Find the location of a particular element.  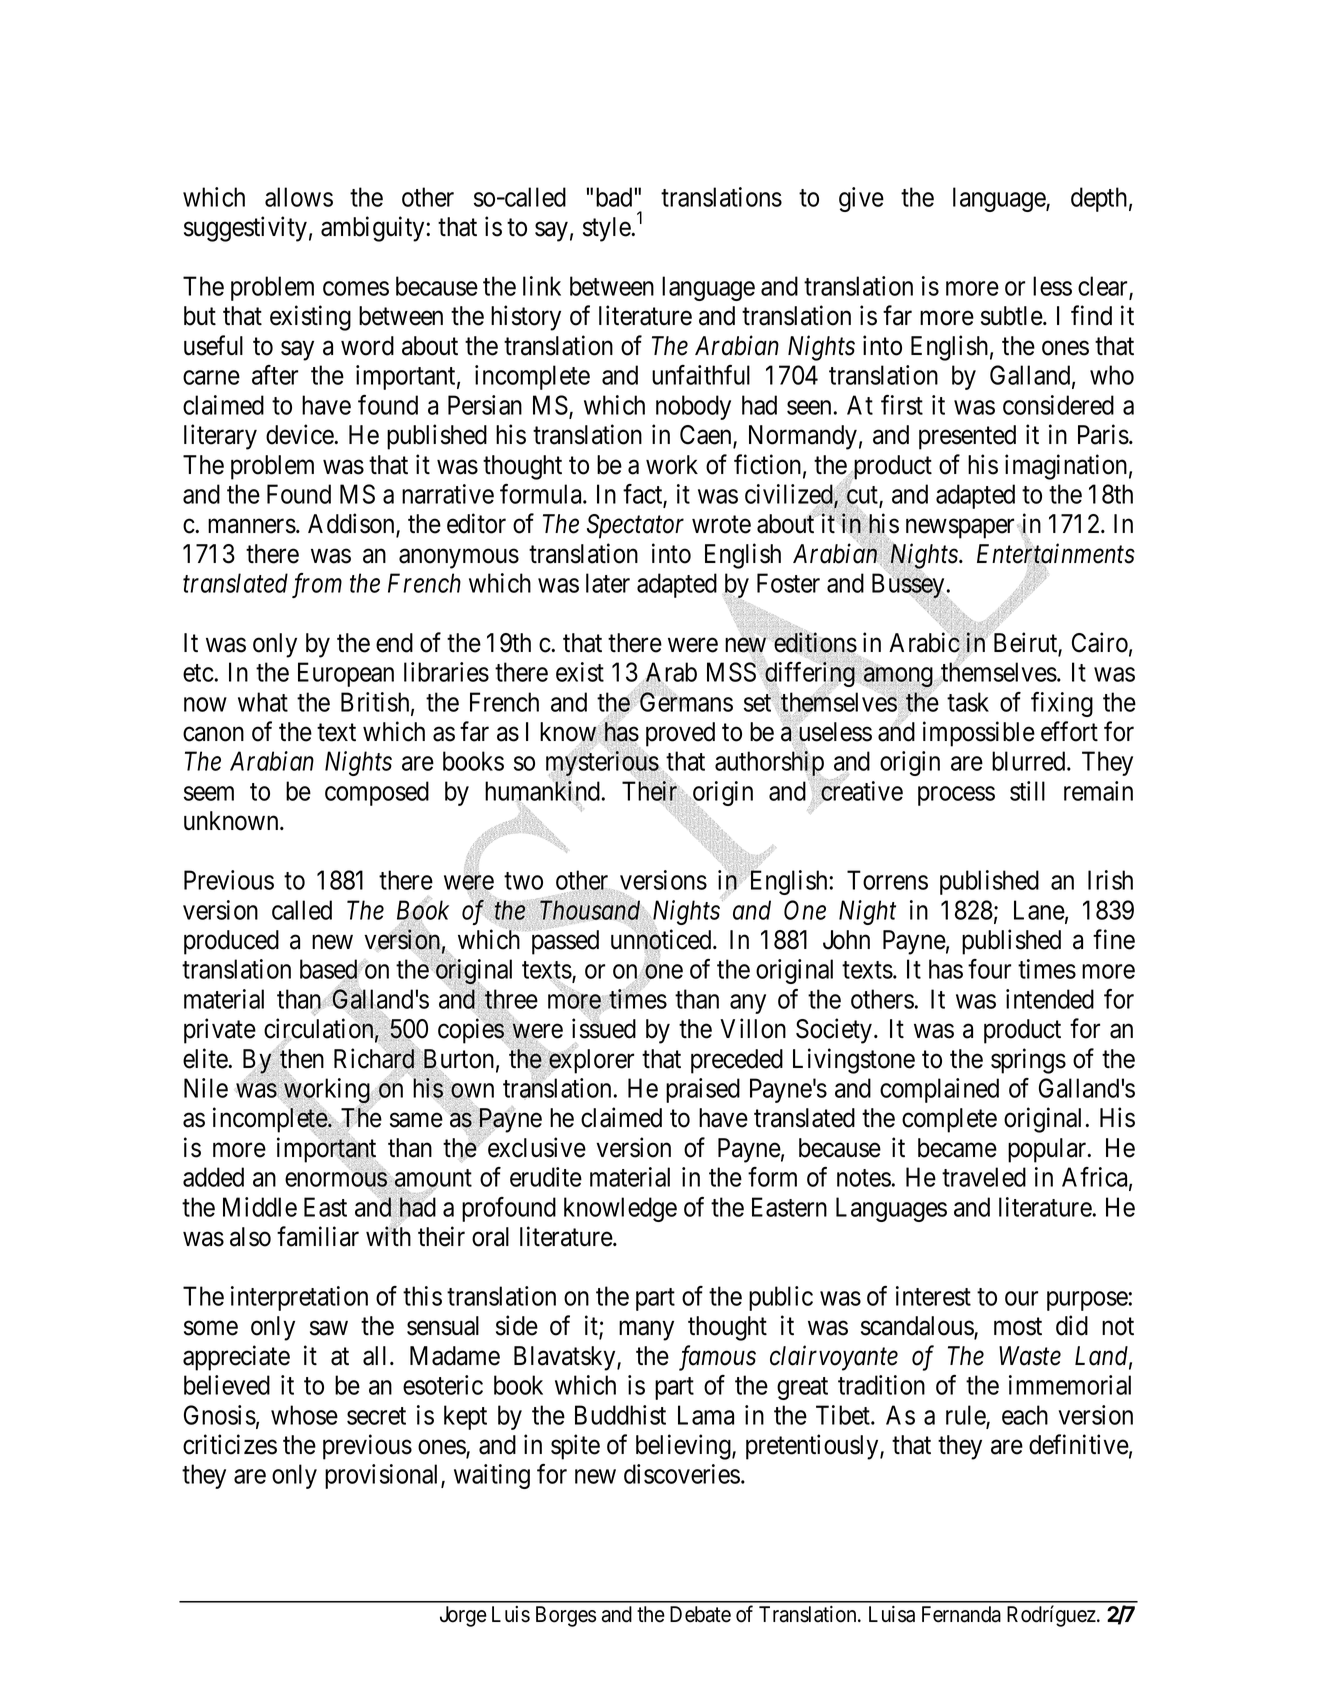

Richard is located at coordinates (375, 1059).
